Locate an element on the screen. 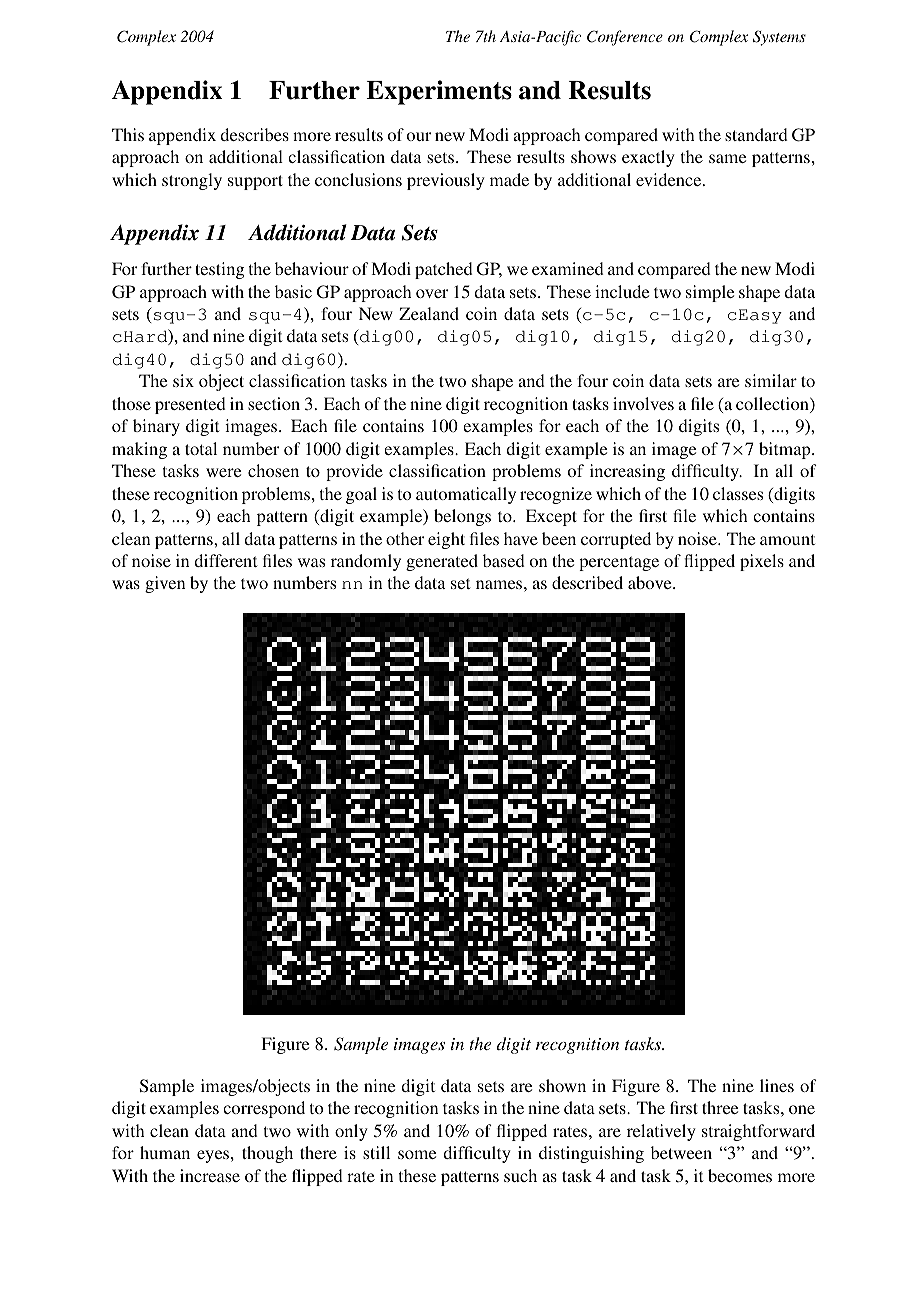 This screenshot has height=1308, width=924. Systems is located at coordinates (779, 38).
